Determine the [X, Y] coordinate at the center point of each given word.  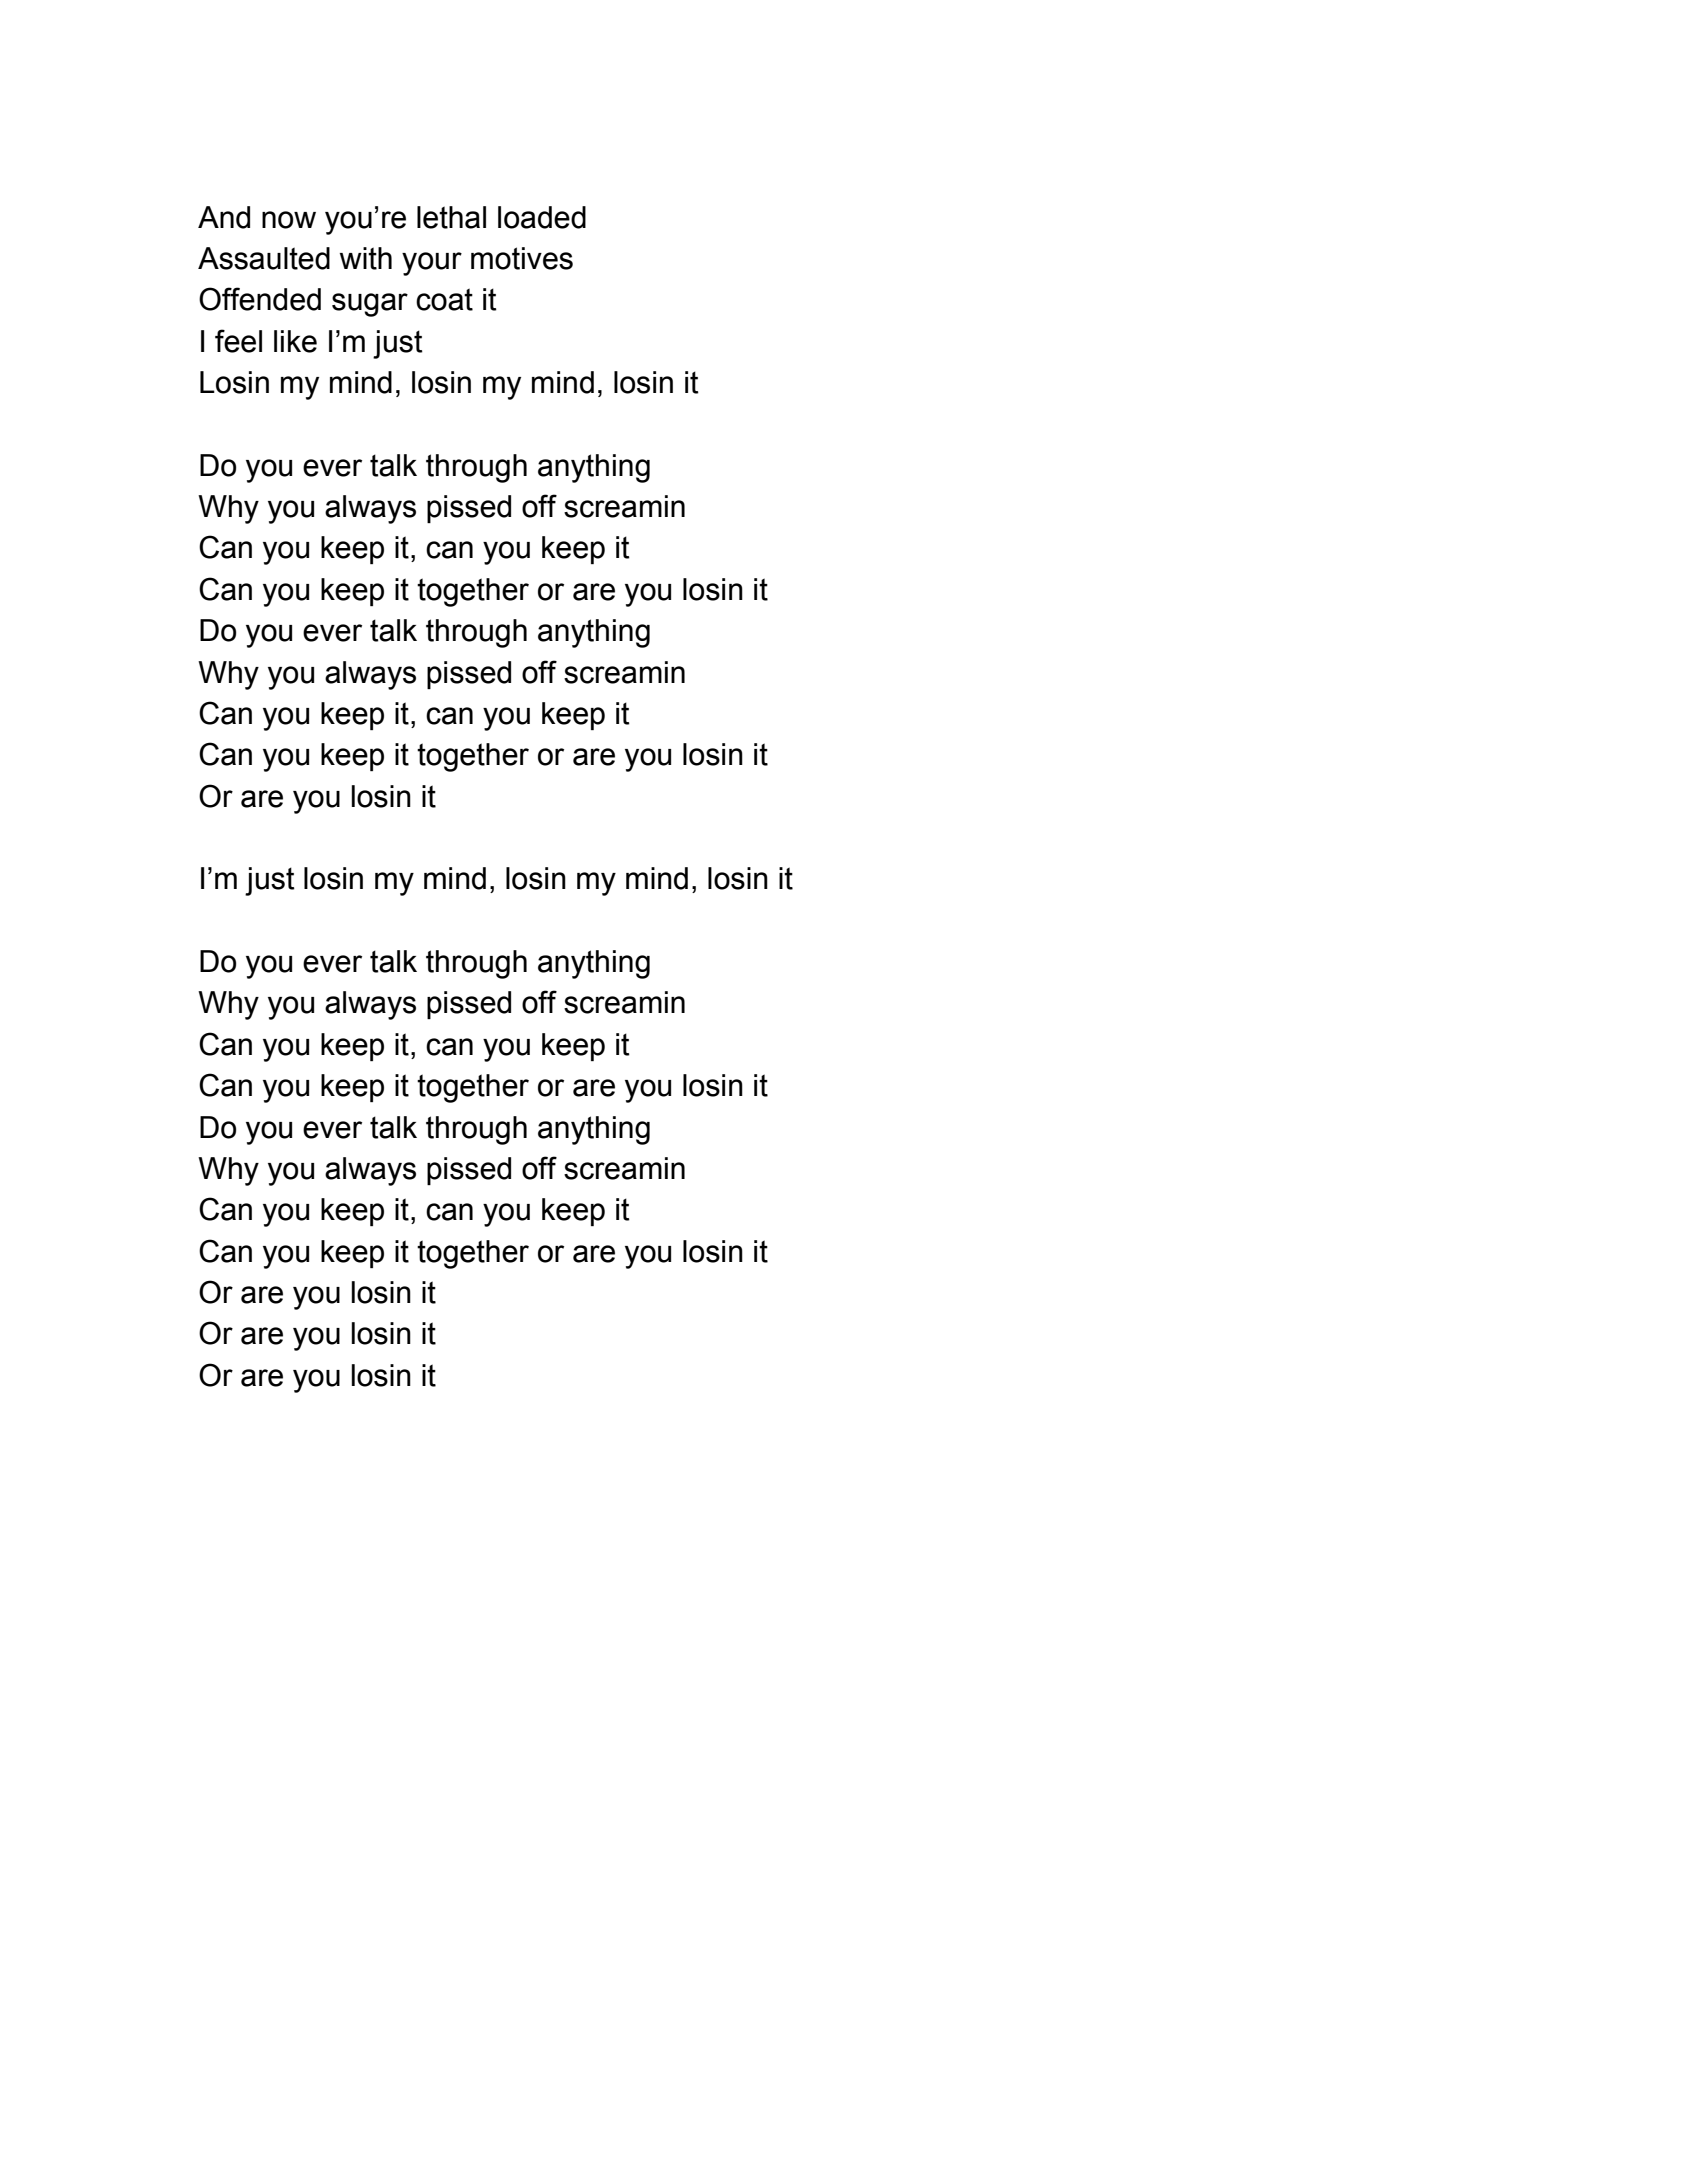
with [366, 258]
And [224, 217]
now [289, 220]
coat [444, 299]
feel [238, 341]
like [295, 341]
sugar [370, 305]
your [432, 264]
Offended [260, 299]
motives [522, 258]
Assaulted [264, 258]
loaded [542, 217]
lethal [451, 217]
